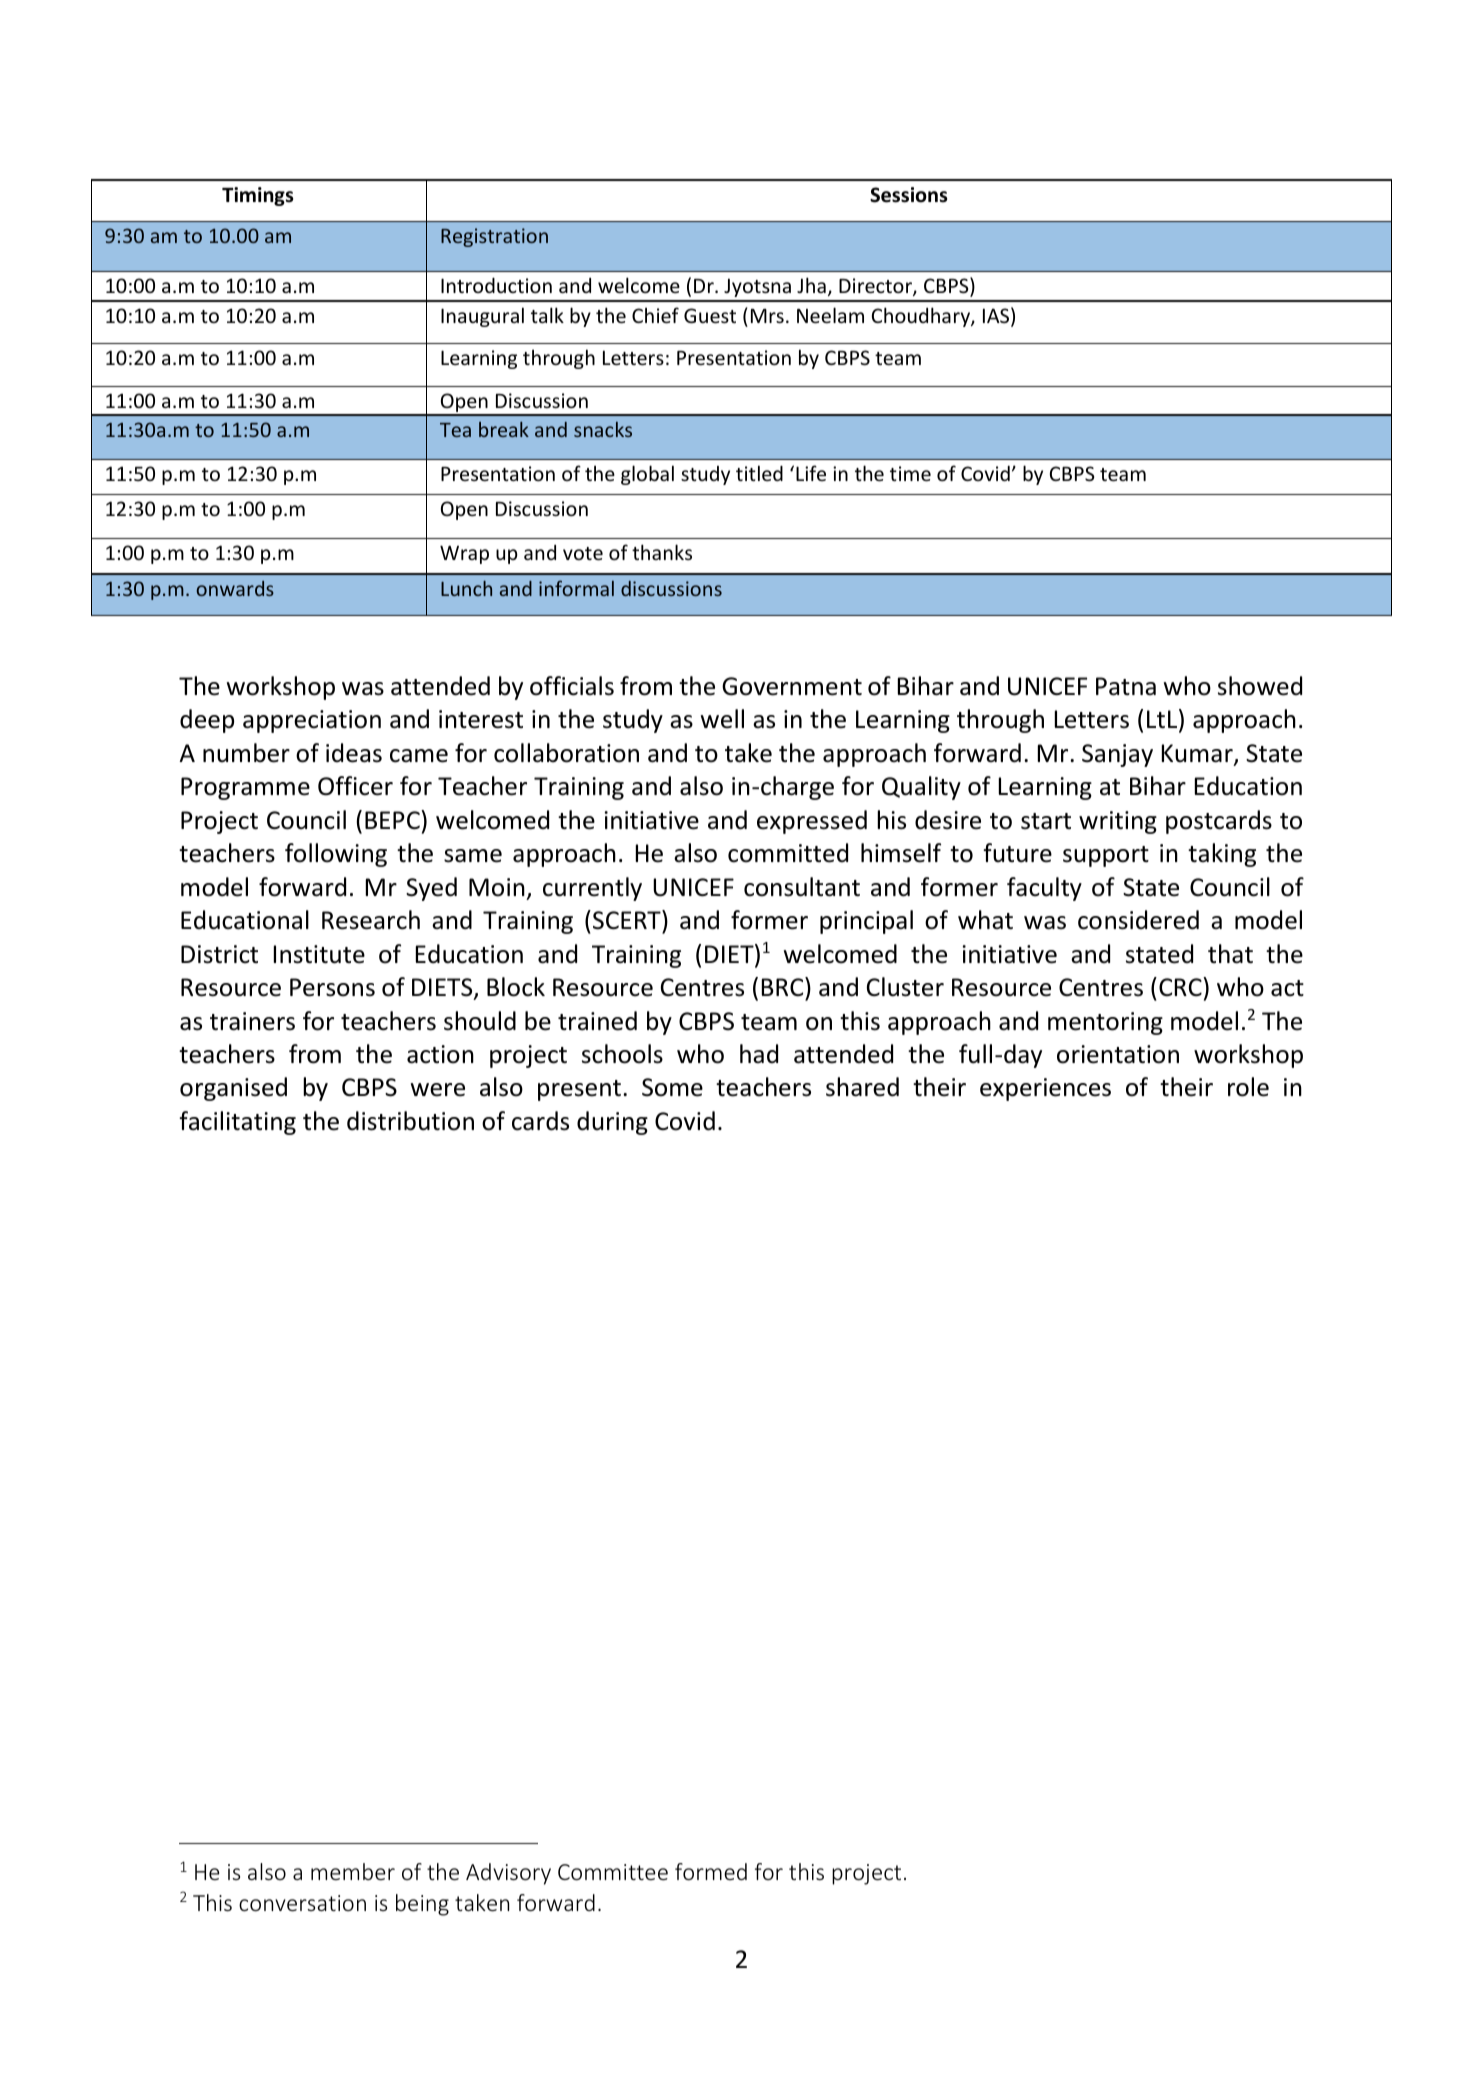 The width and height of the page is (1483, 2097). What do you see at coordinates (710, 315) in the page?
I see `Guest` at bounding box center [710, 315].
